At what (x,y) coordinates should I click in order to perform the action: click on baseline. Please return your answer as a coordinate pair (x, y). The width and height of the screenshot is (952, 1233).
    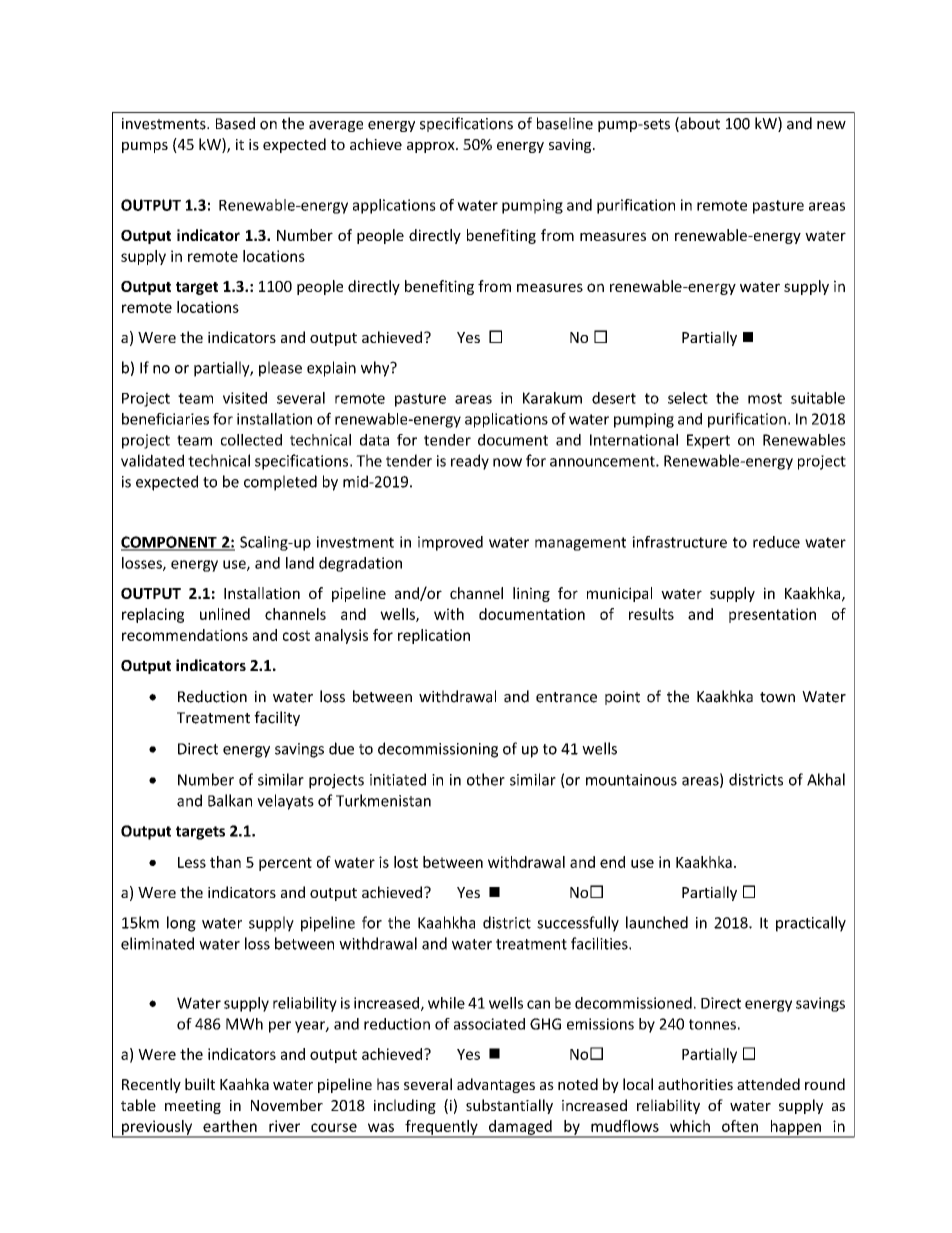
    Looking at the image, I should click on (565, 123).
